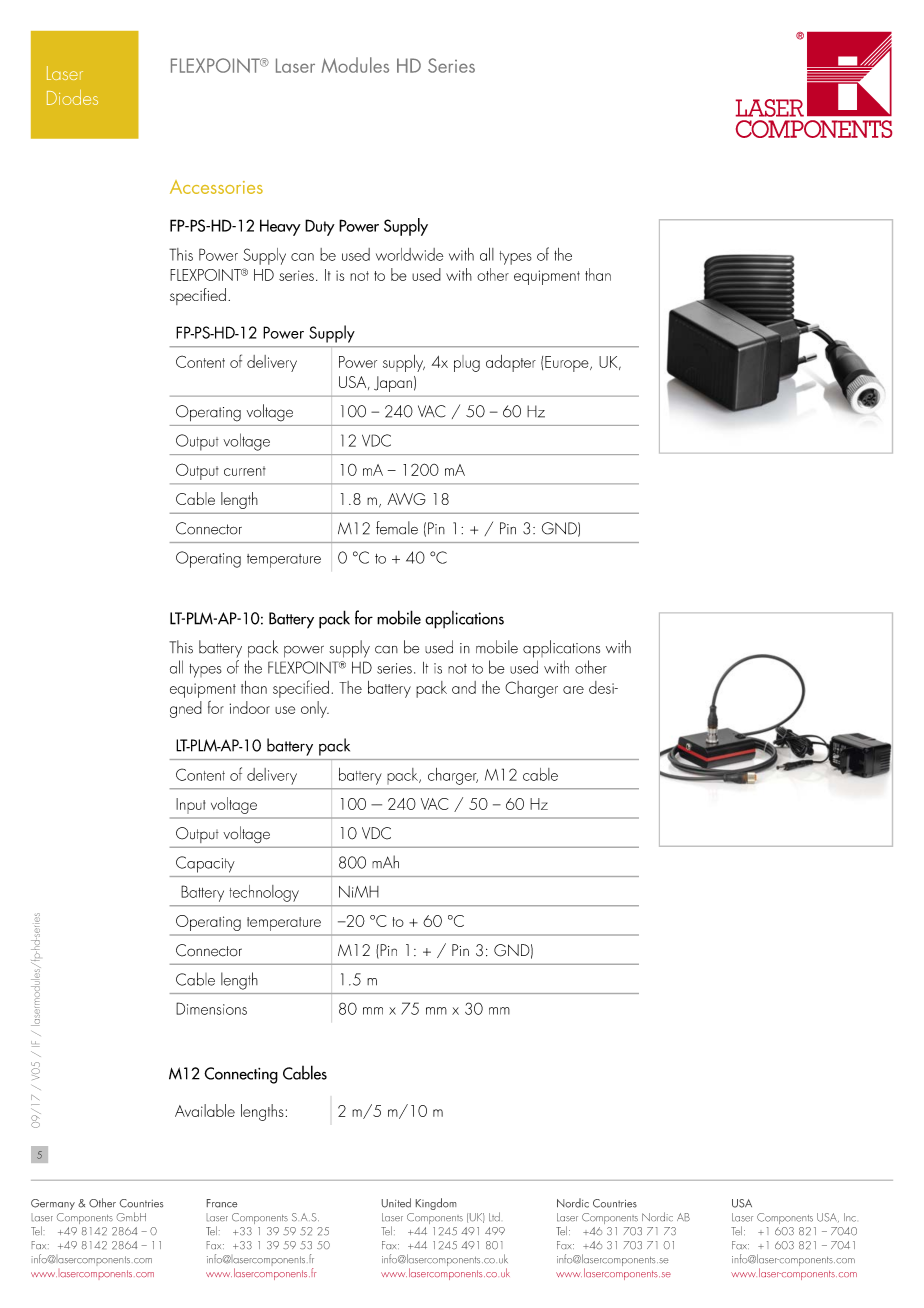 The width and height of the page is (924, 1308). What do you see at coordinates (264, 893) in the page?
I see `technology` at bounding box center [264, 893].
